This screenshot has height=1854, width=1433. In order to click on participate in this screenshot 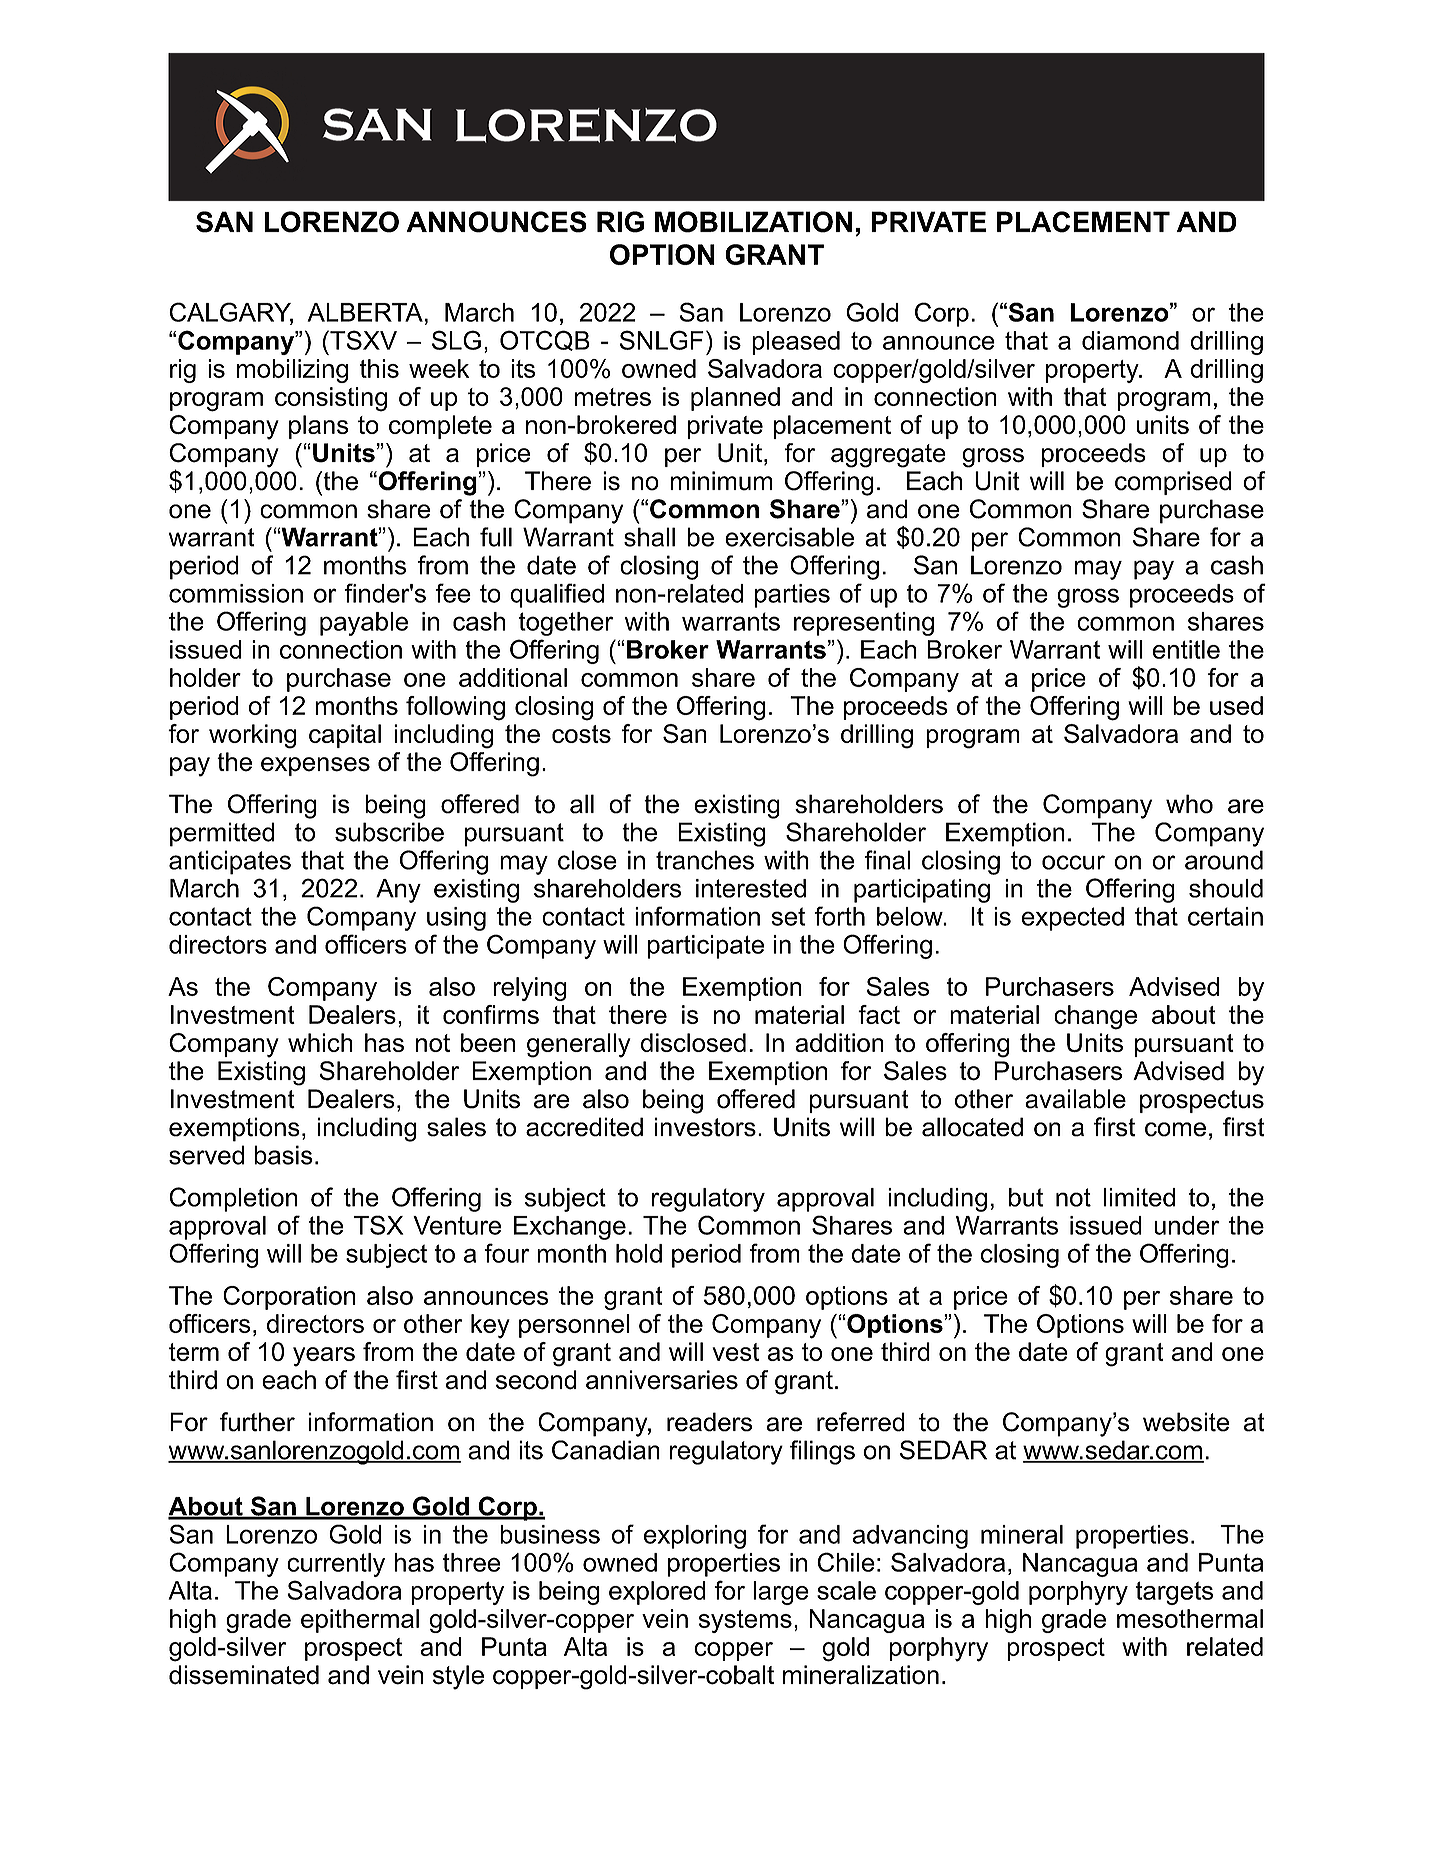, I will do `click(706, 947)`.
